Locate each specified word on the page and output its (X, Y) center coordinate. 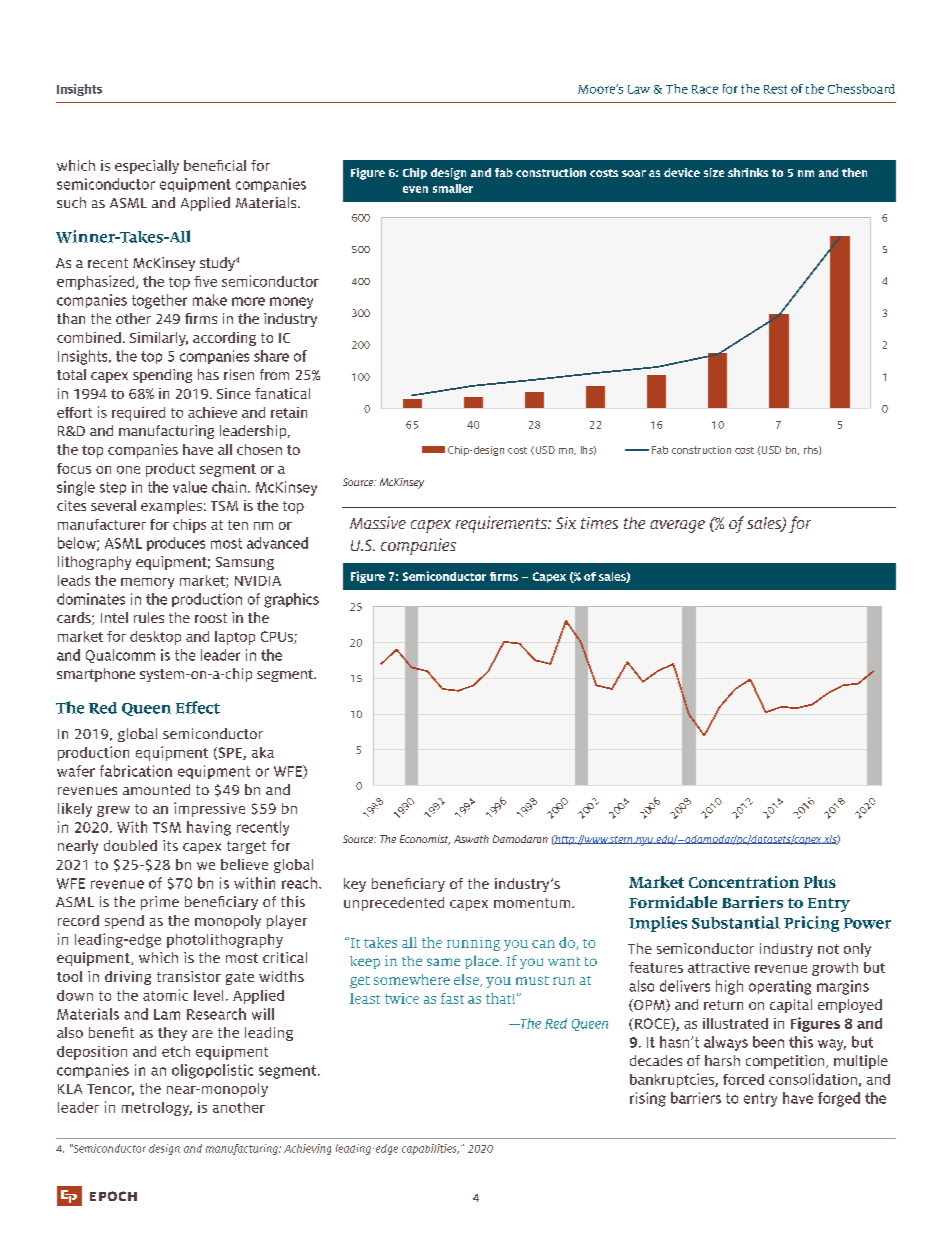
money (291, 303)
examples (171, 507)
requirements (502, 524)
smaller (453, 188)
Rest (775, 89)
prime (160, 903)
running (473, 944)
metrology (157, 1109)
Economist (425, 840)
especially (147, 167)
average (677, 526)
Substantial (736, 922)
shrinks (748, 172)
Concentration (744, 882)
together (159, 301)
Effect (198, 707)
